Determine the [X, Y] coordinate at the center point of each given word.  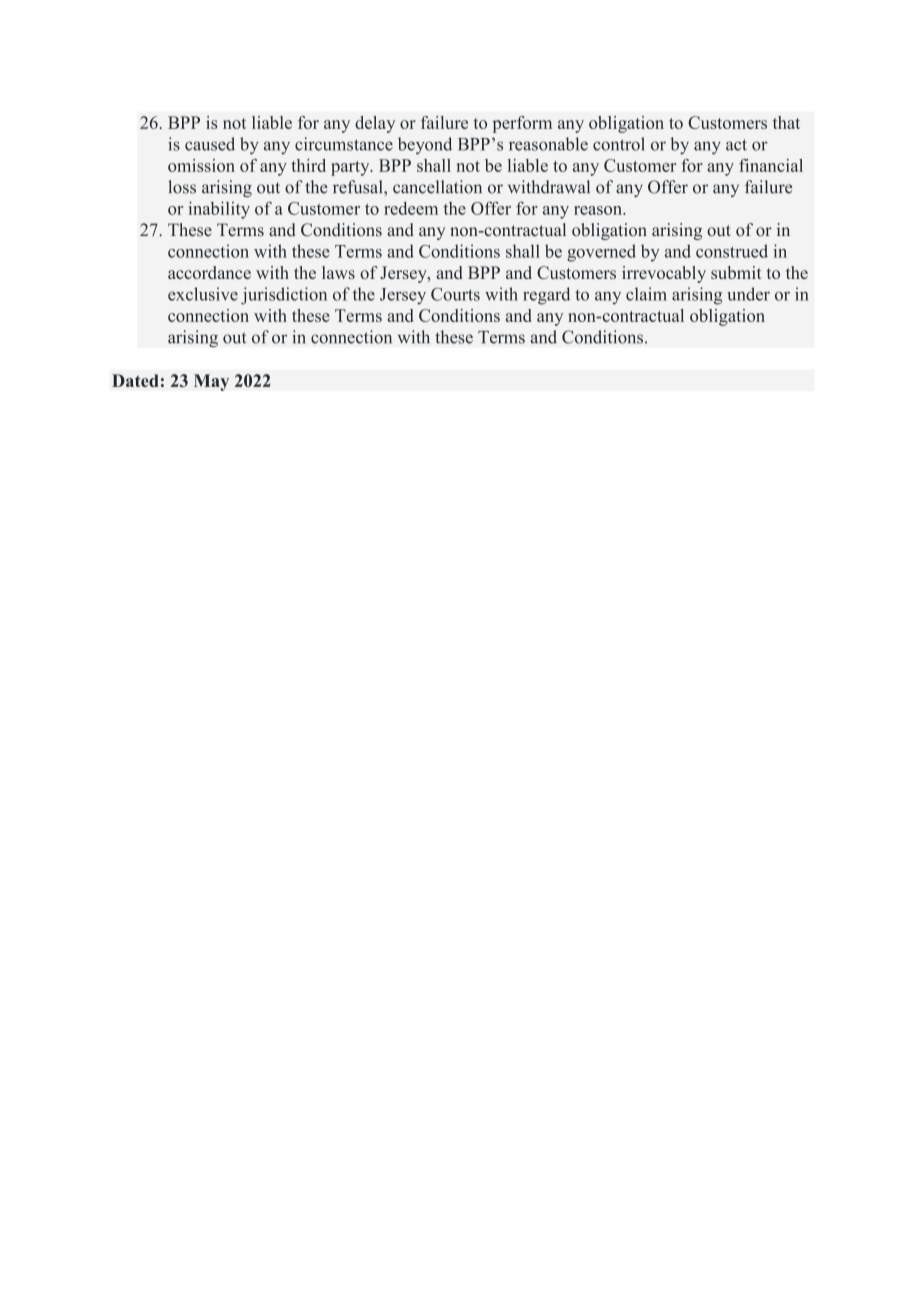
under [748, 294]
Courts [455, 294]
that [786, 122]
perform [522, 124]
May [211, 382]
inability [219, 210]
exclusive [203, 294]
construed [732, 251]
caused [210, 144]
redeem [411, 208]
